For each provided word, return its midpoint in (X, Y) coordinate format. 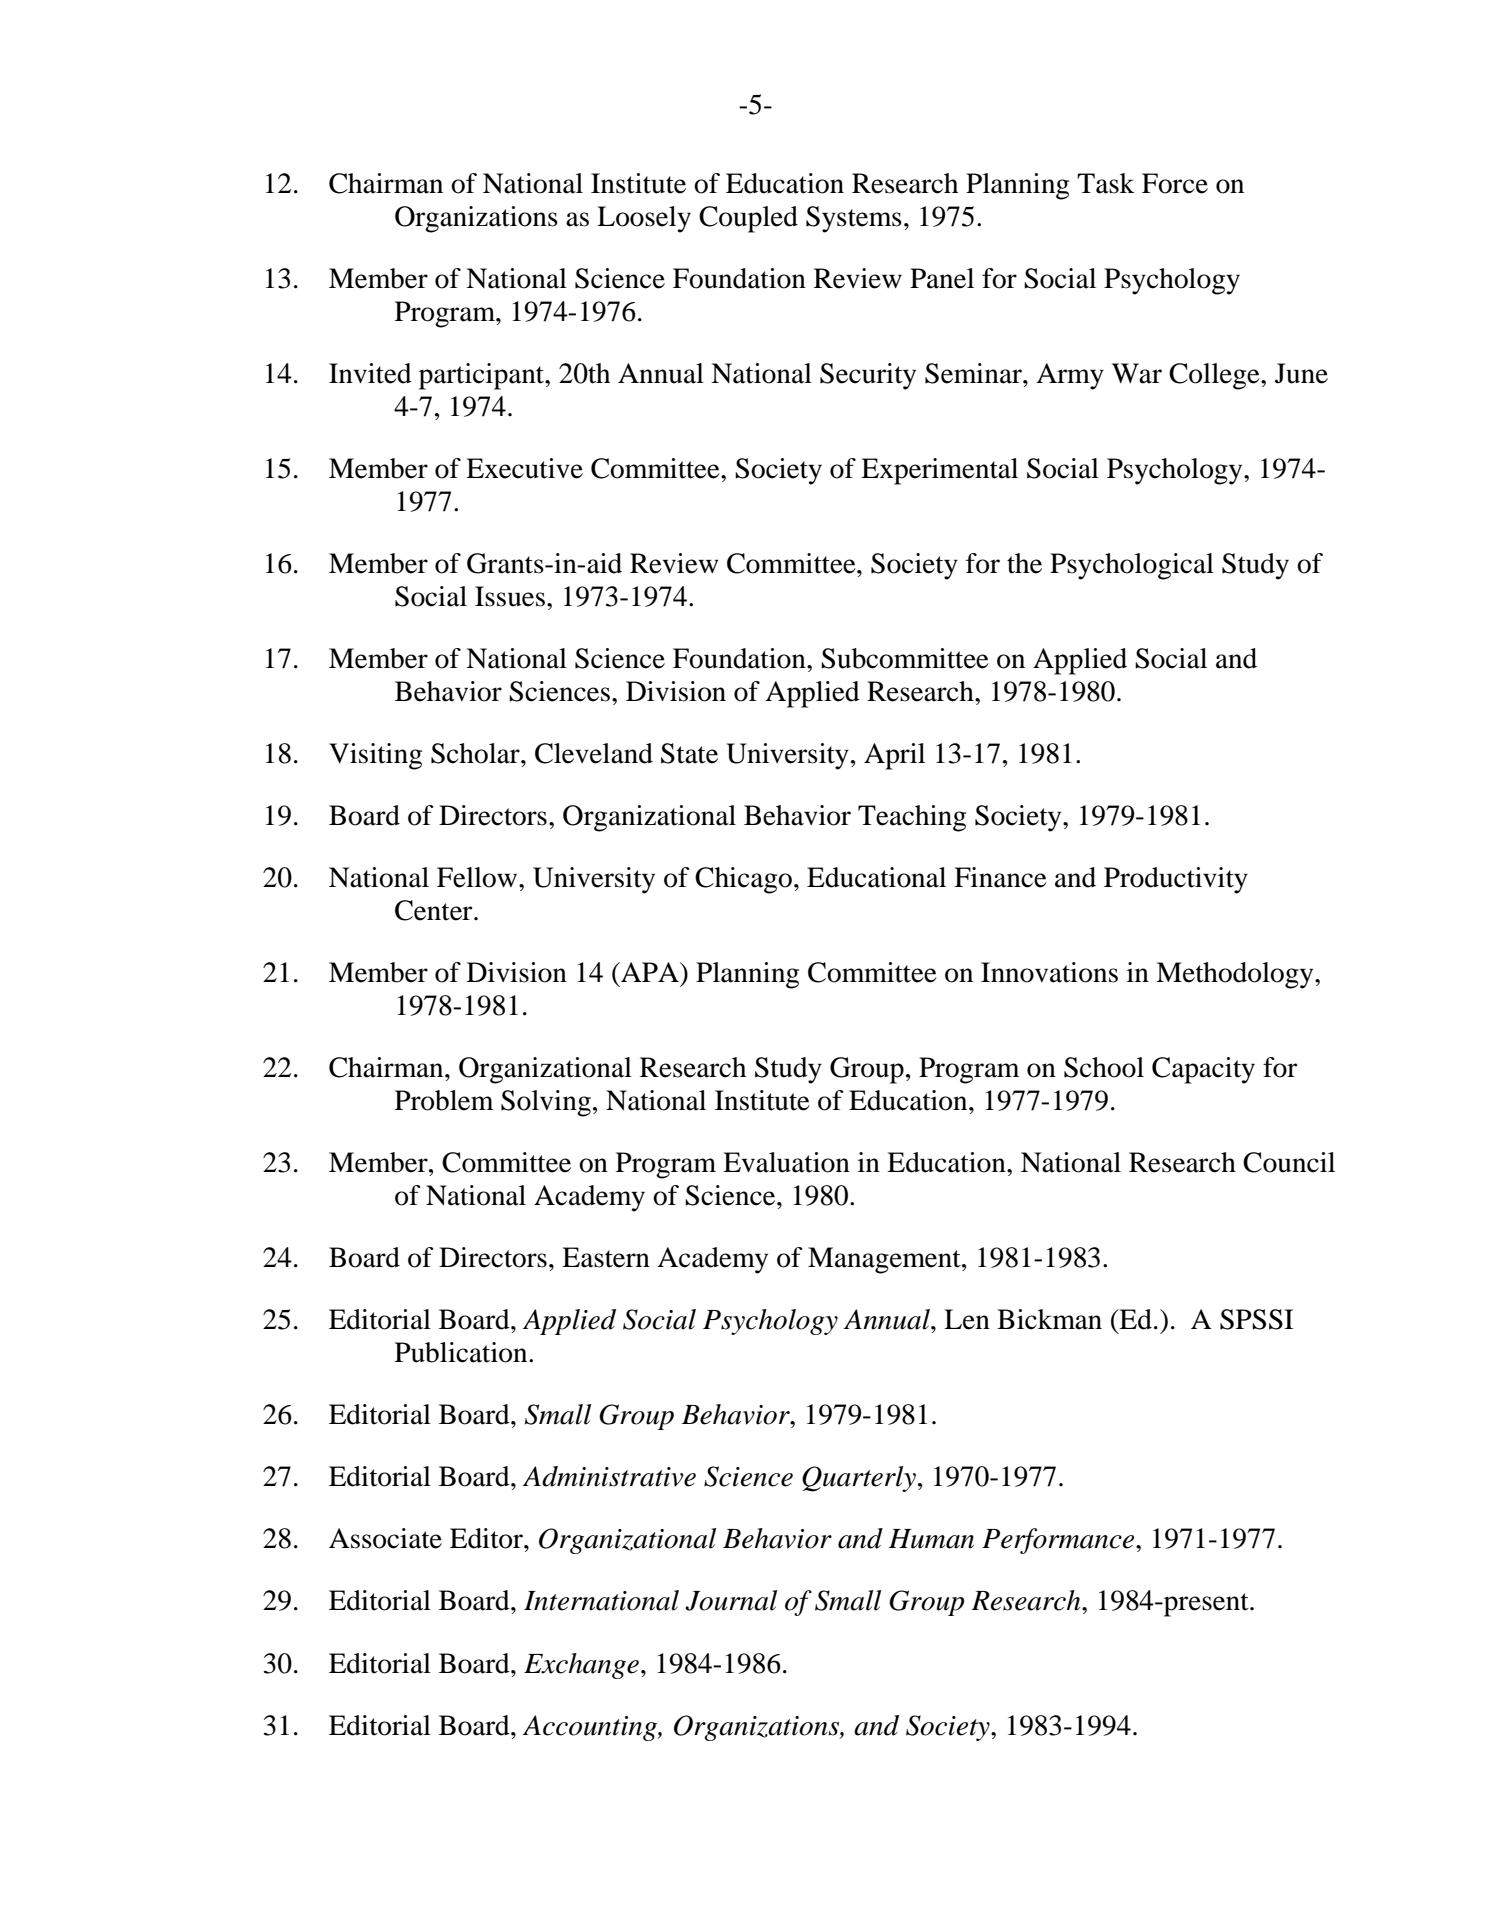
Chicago (743, 880)
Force (1175, 183)
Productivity (1176, 880)
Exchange (581, 1666)
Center (435, 910)
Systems (854, 219)
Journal (731, 1600)
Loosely (644, 219)
